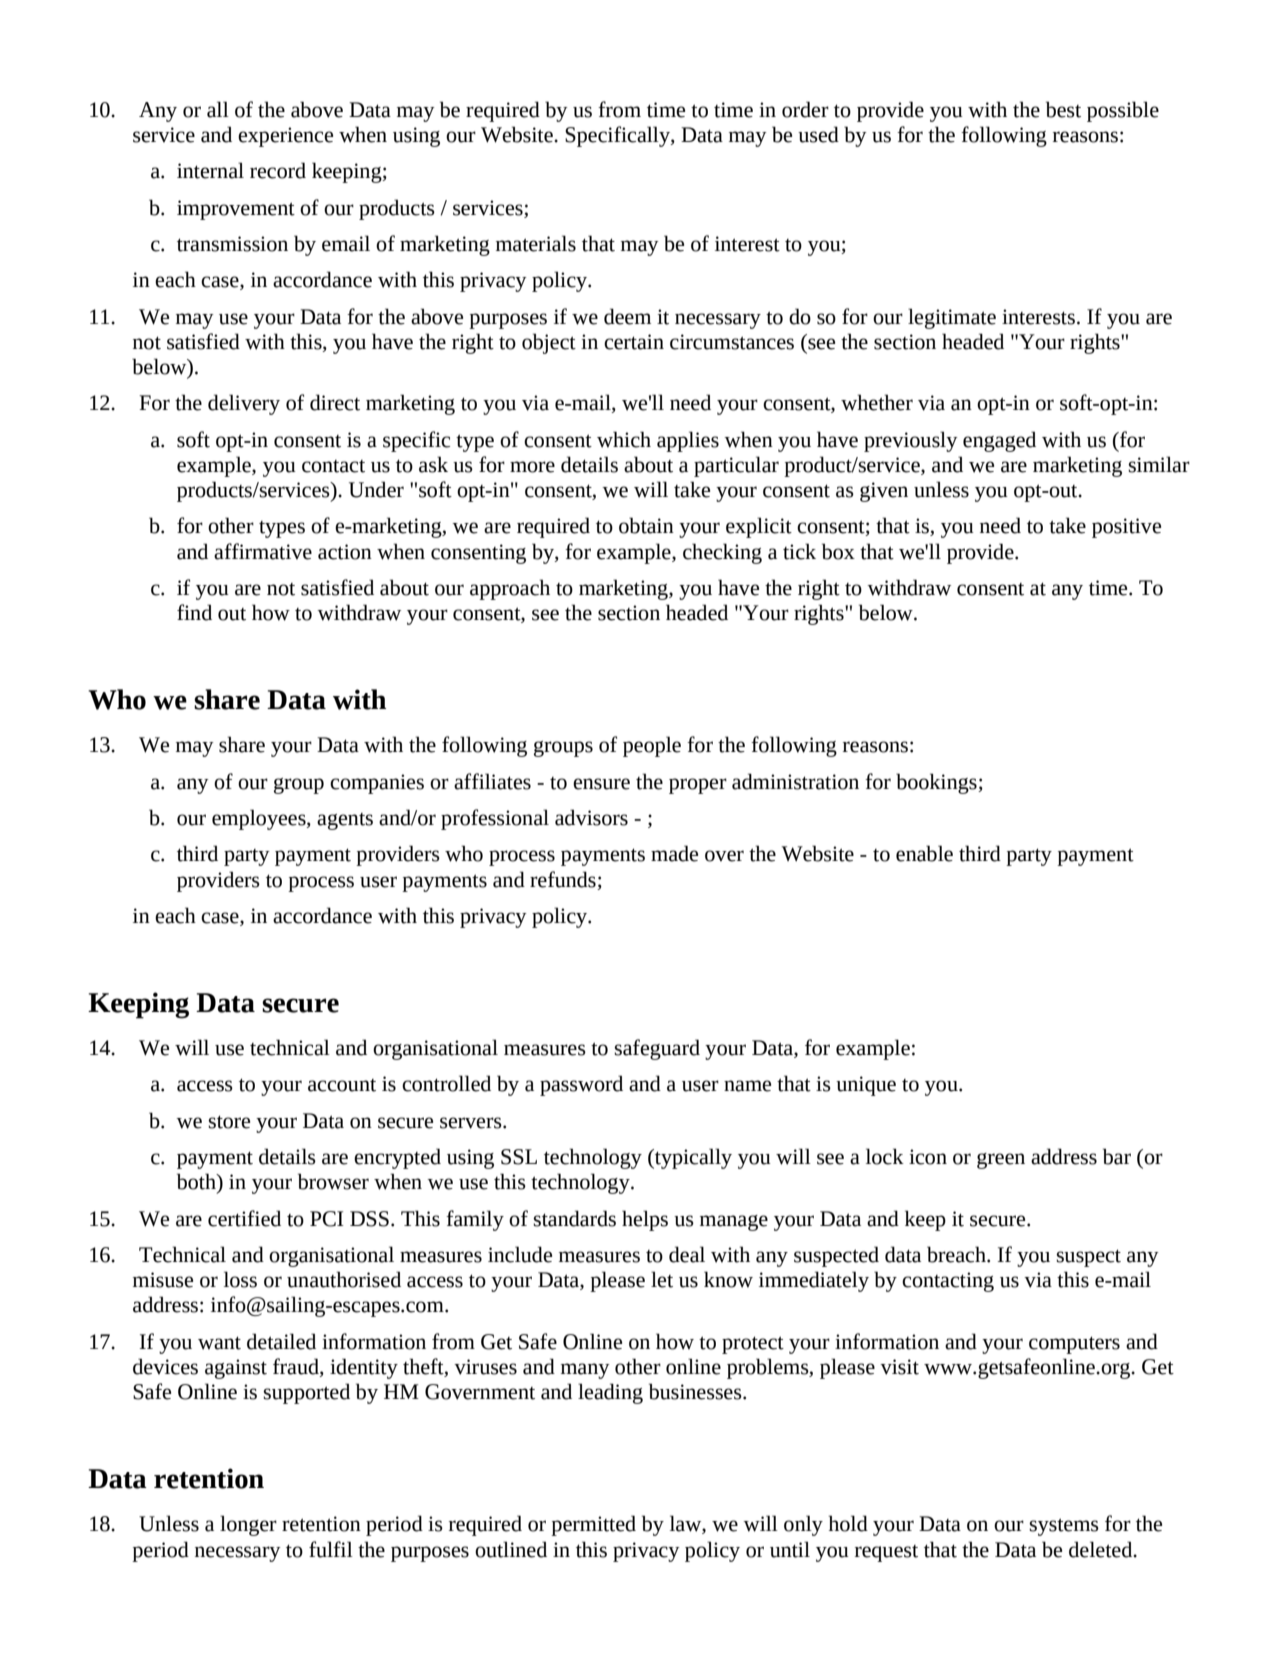 This page has width=1288, height=1667. I want to click on account, so click(342, 1085).
